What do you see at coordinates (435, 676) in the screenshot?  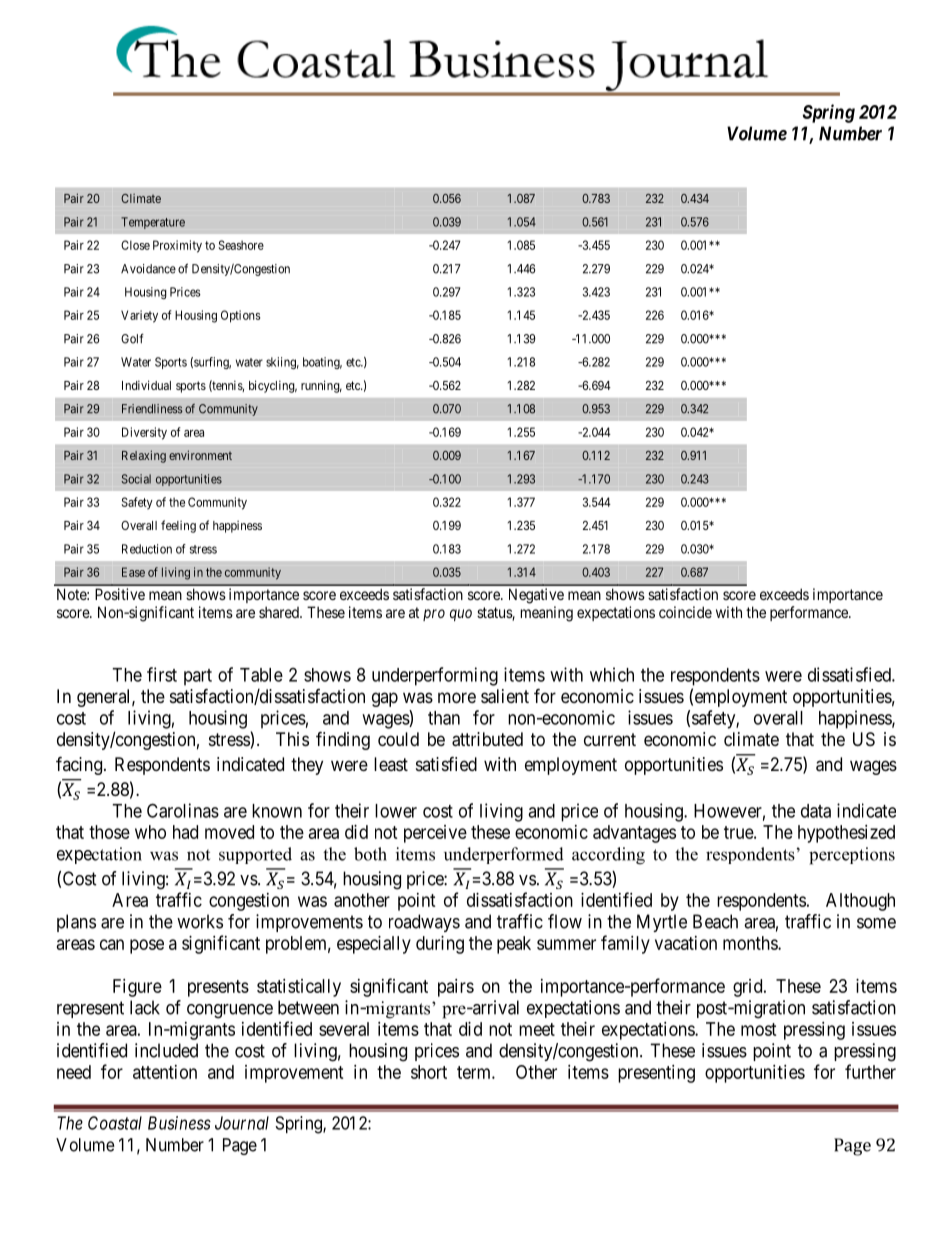 I see `underperforming` at bounding box center [435, 676].
